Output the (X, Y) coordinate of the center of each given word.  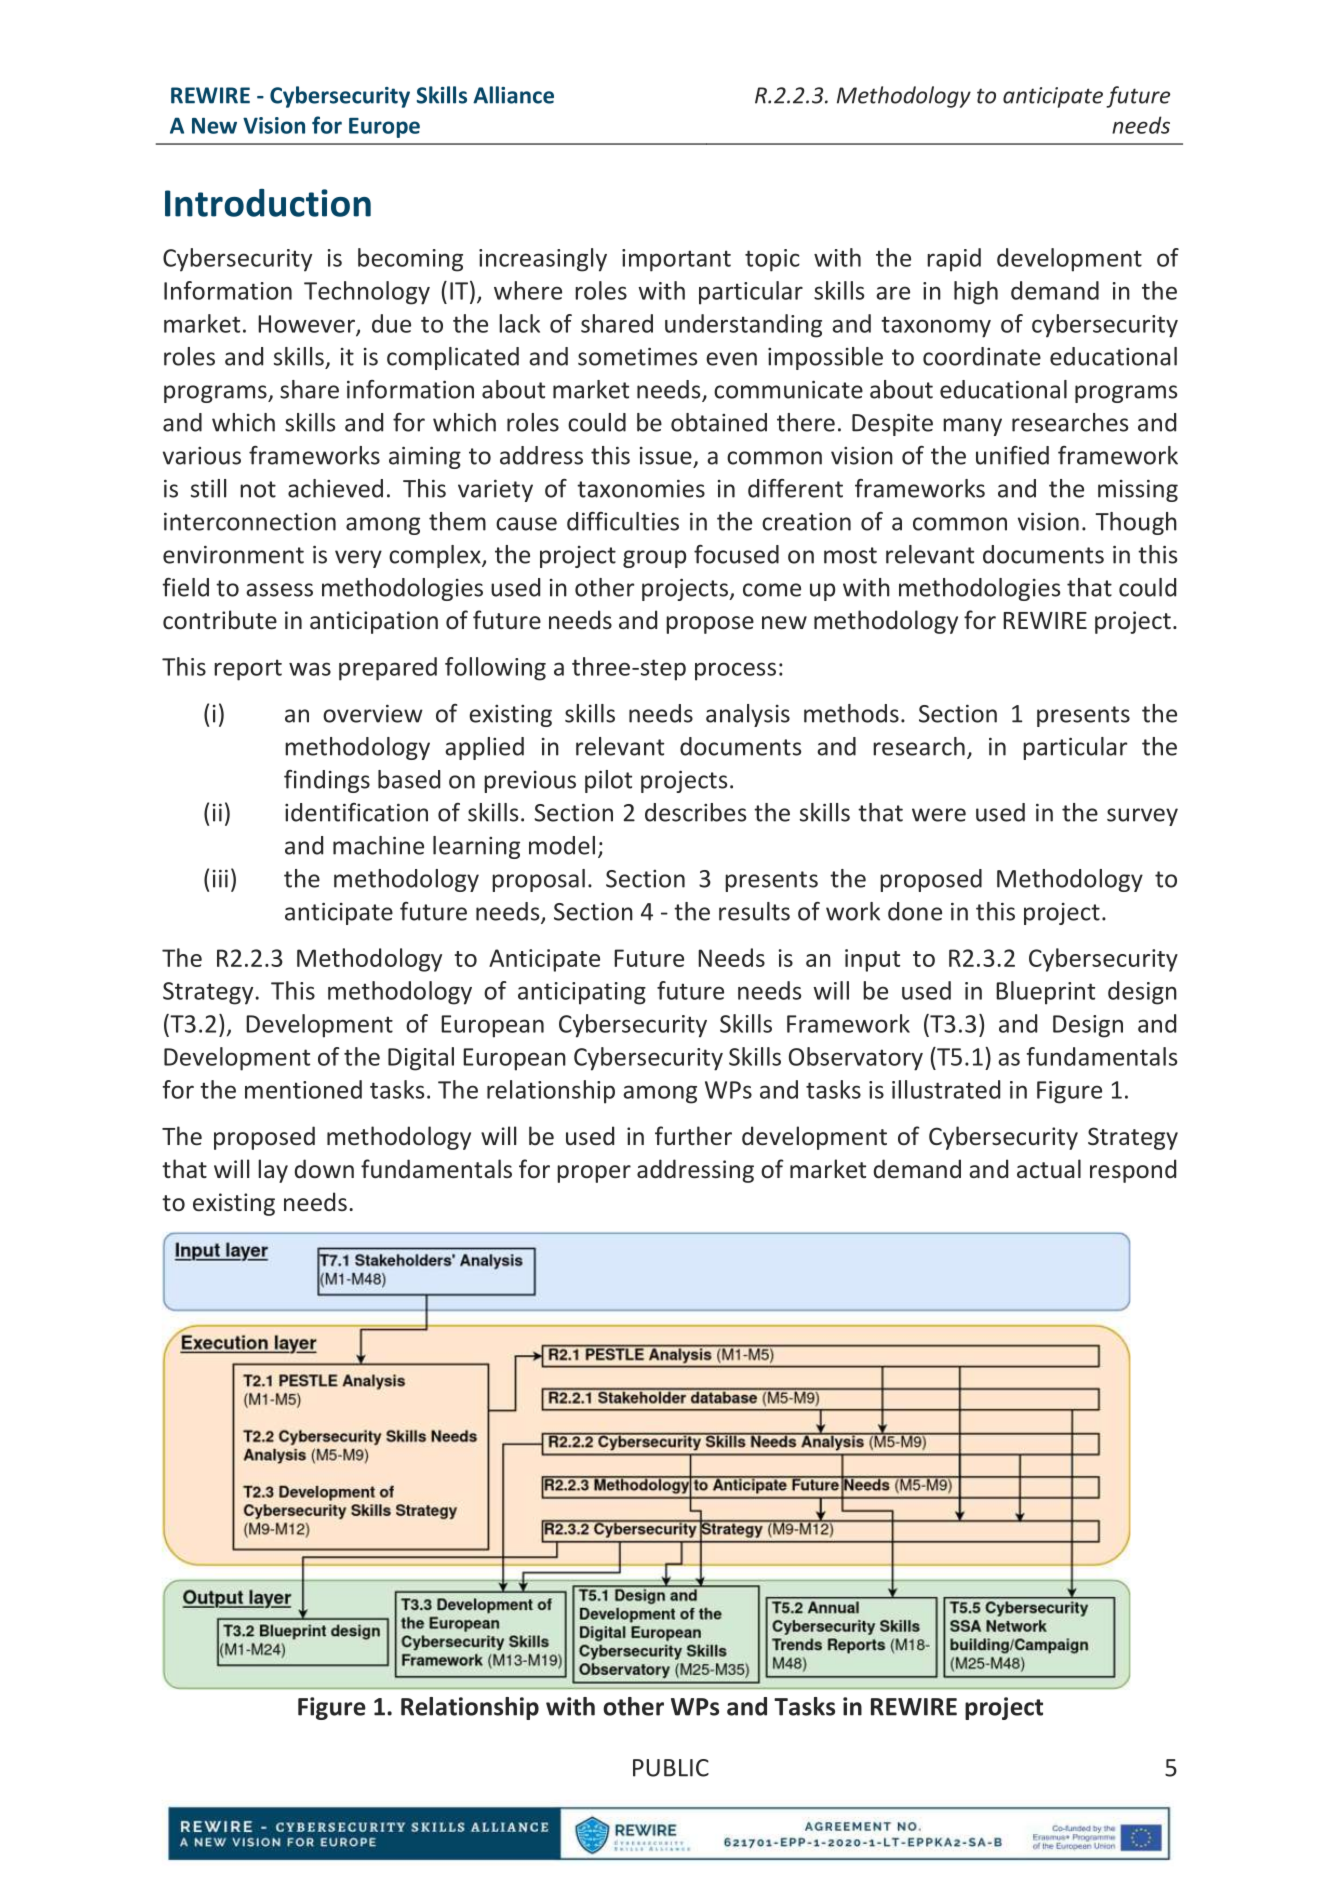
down (324, 1169)
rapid (954, 260)
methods (851, 713)
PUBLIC (671, 1768)
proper (594, 1174)
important (676, 260)
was (310, 669)
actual (1049, 1169)
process (735, 671)
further (693, 1136)
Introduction (268, 203)
